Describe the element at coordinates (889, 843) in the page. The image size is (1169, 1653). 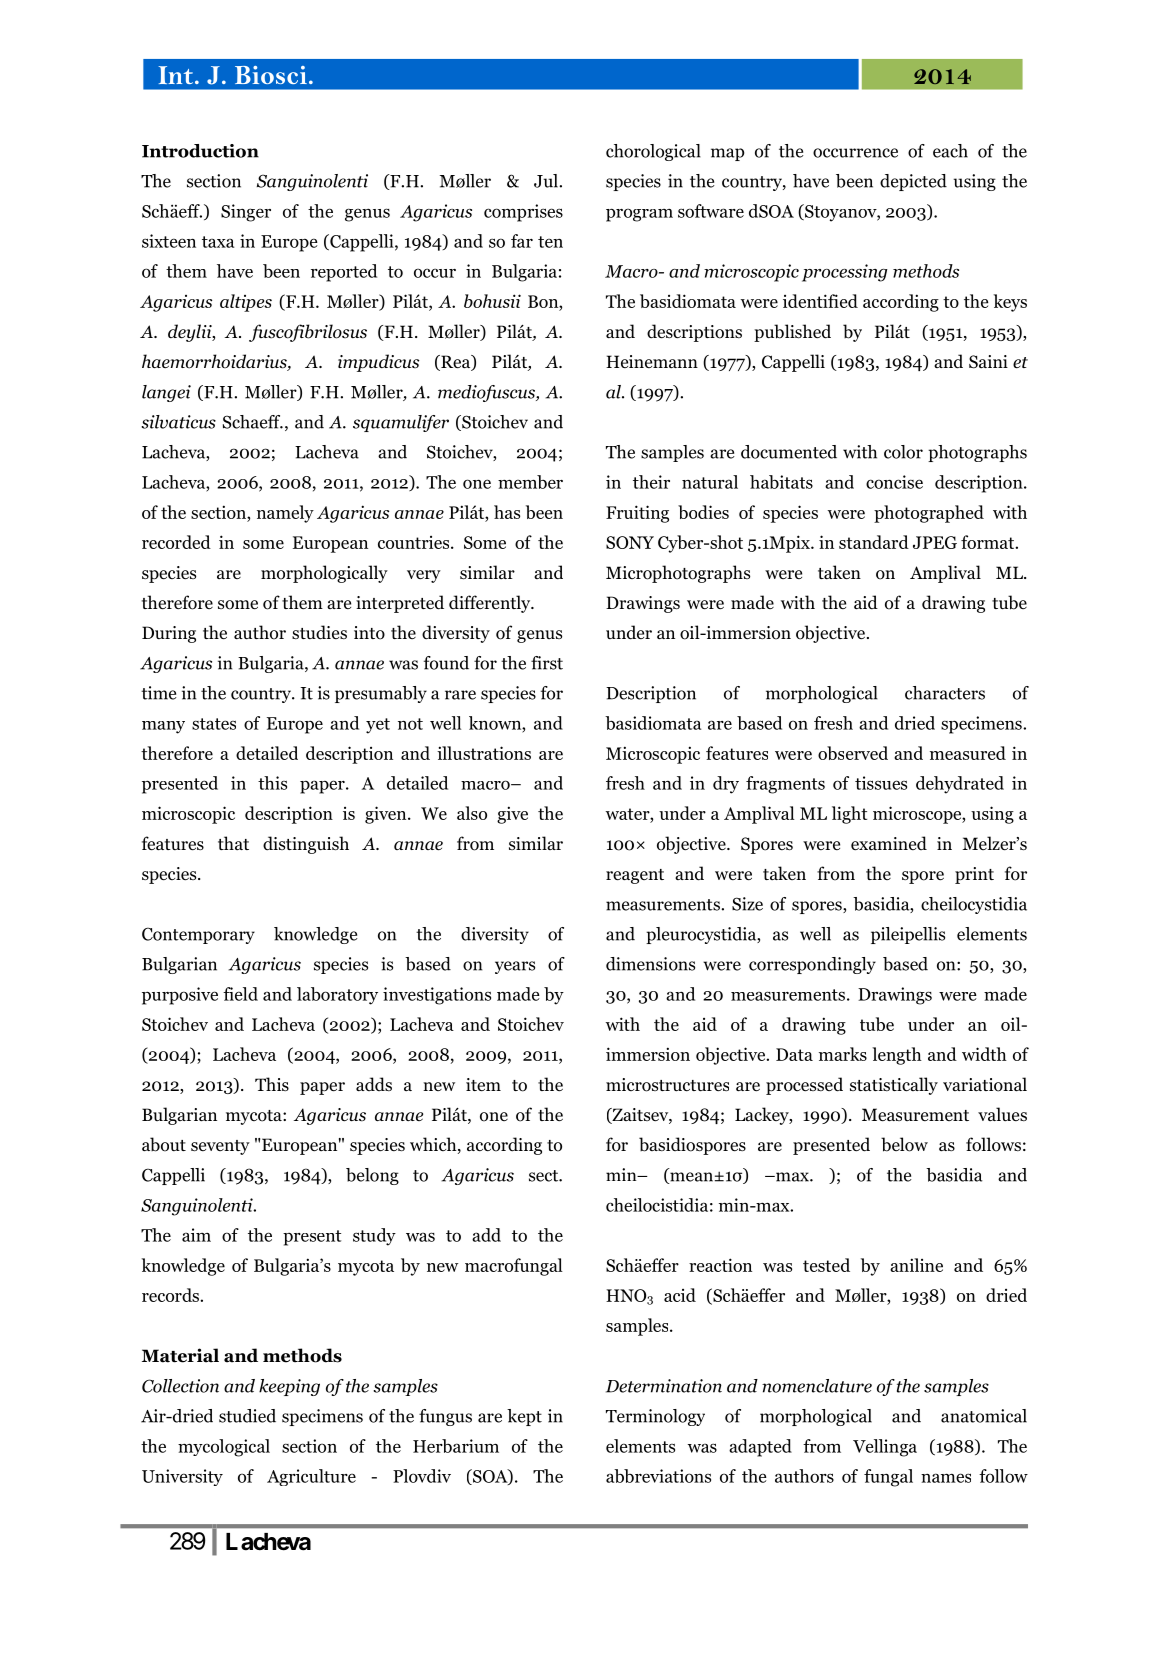
I see `examined` at that location.
